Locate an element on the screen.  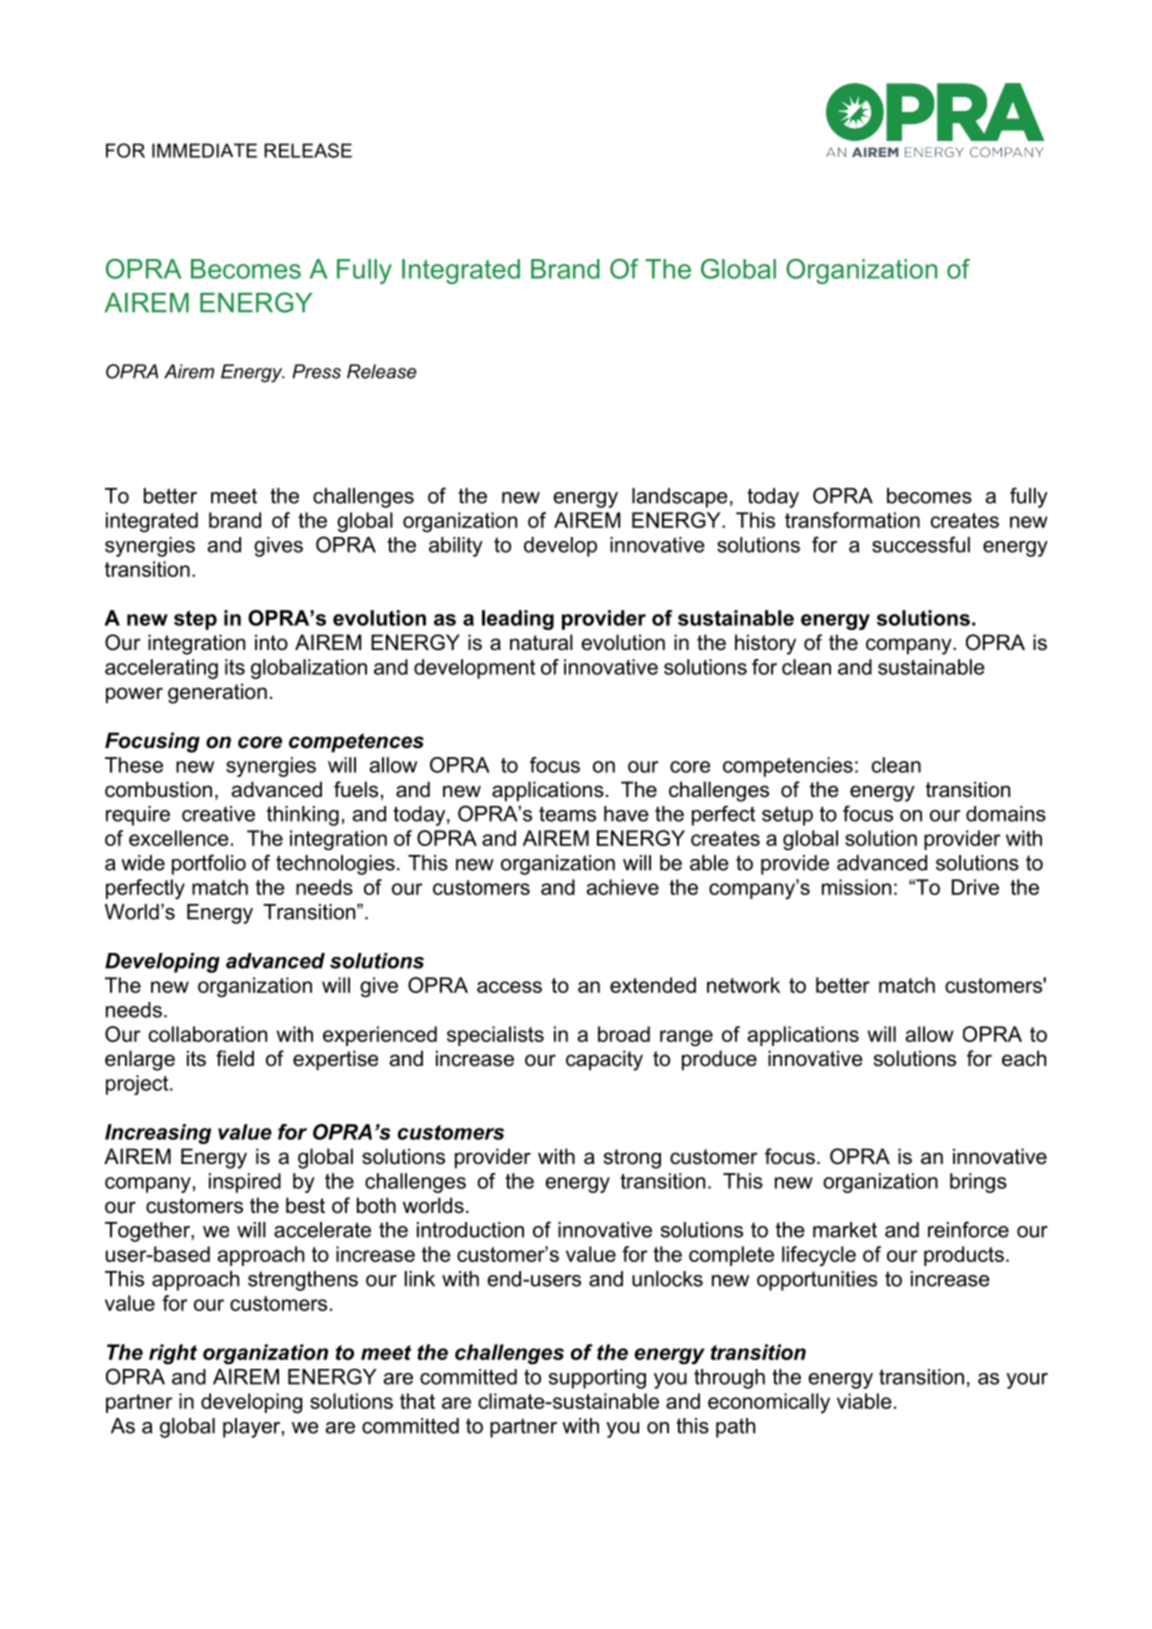
right is located at coordinates (173, 1354).
